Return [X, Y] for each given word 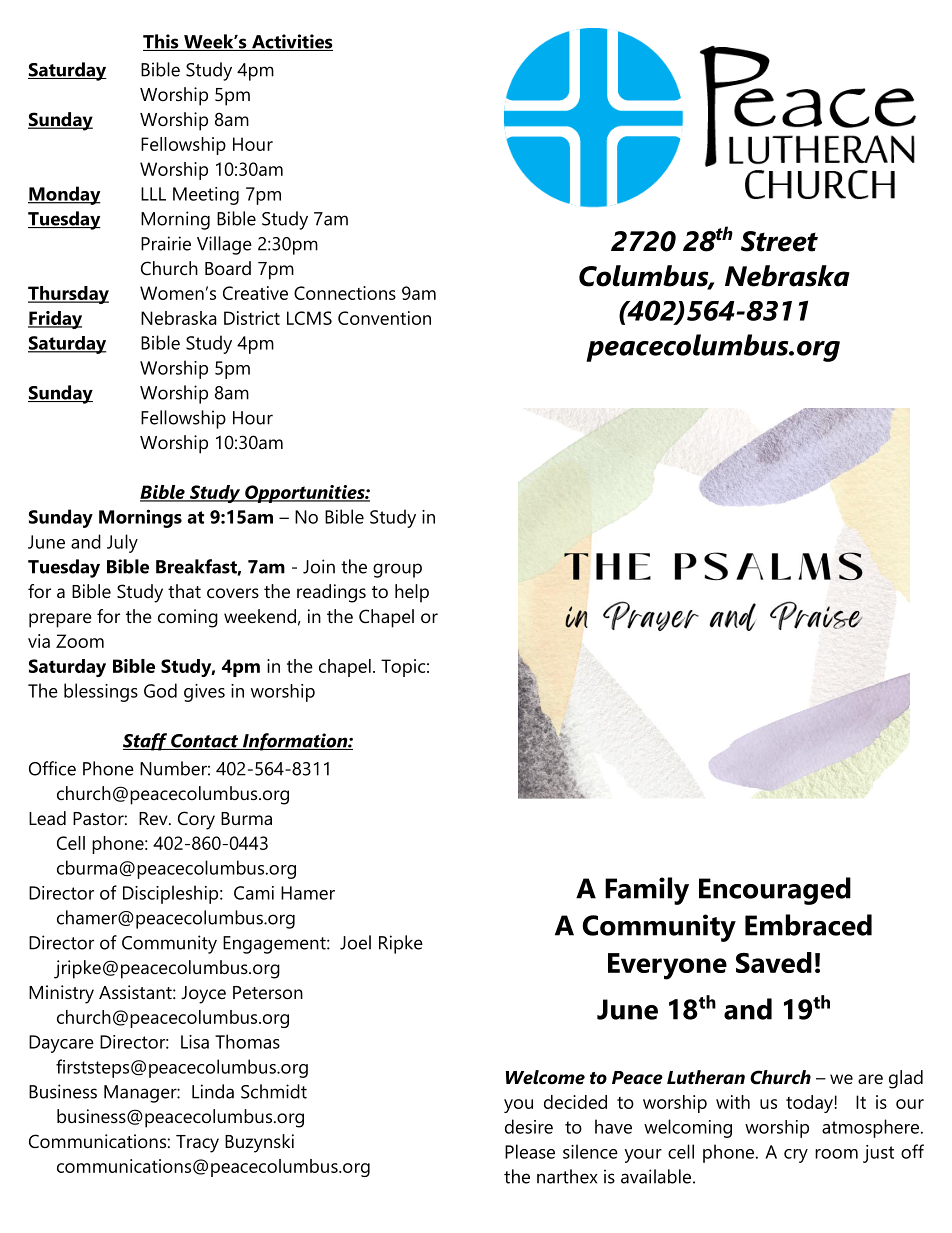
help [412, 593]
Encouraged [775, 891]
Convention [384, 318]
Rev [154, 818]
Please [530, 1151]
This [162, 42]
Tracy [197, 1144]
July [122, 543]
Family [647, 891]
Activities [291, 42]
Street [779, 241]
